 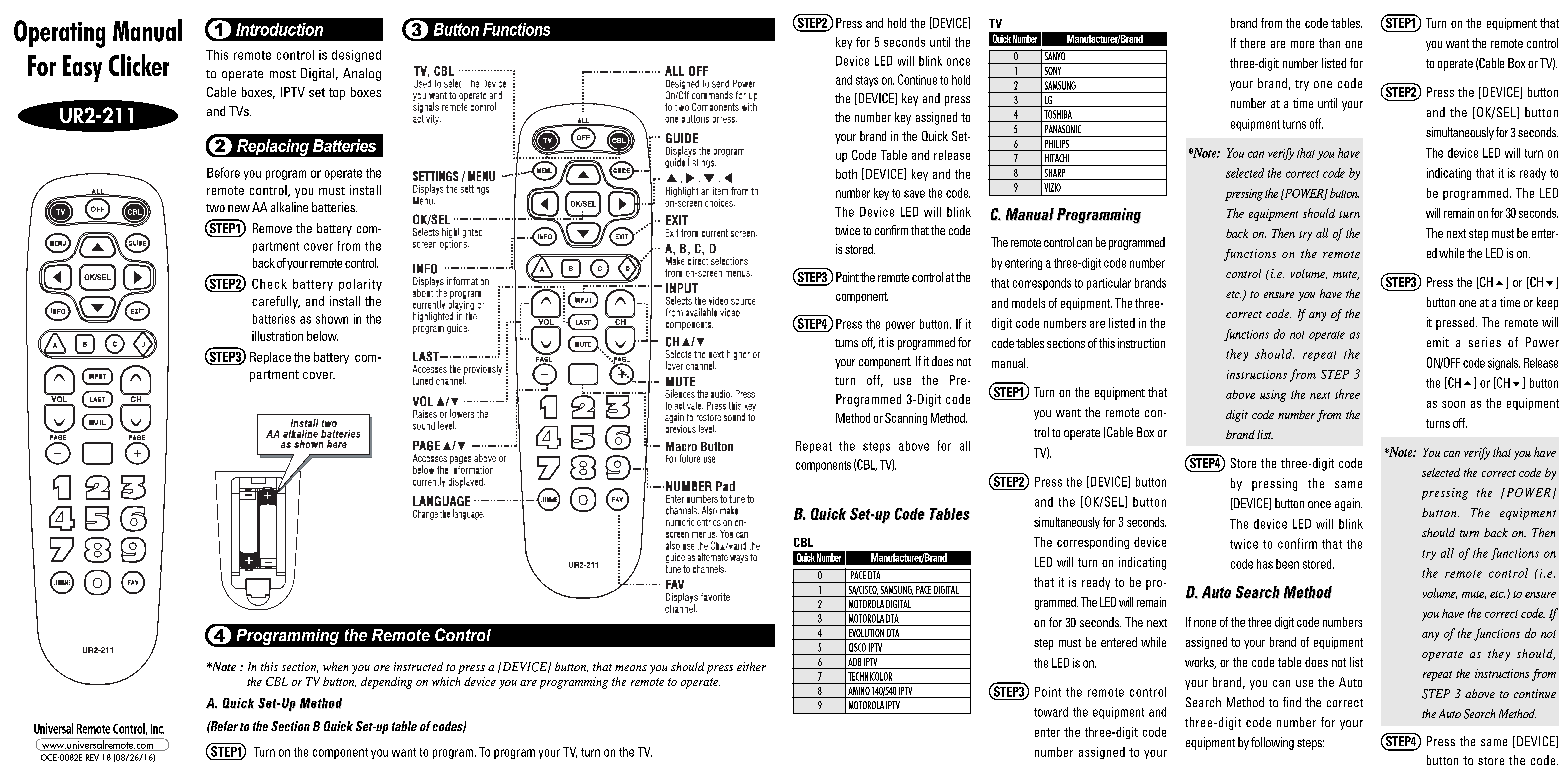 I want to click on stays, so click(x=867, y=81).
